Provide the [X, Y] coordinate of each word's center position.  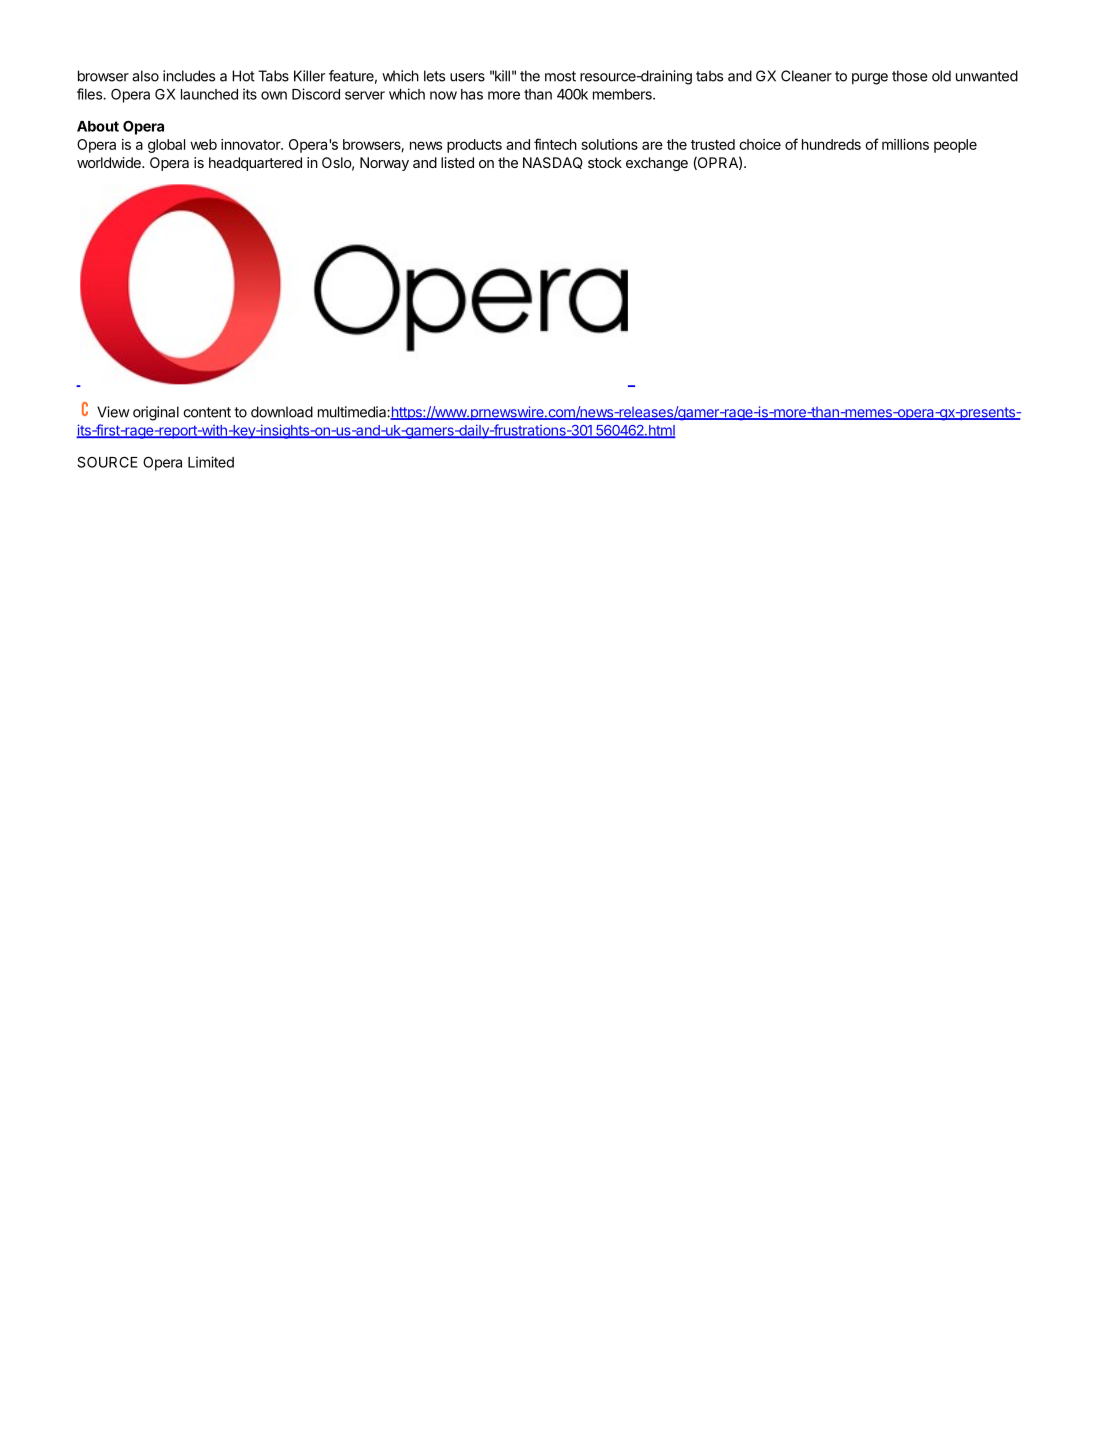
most [560, 76]
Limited [211, 462]
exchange [657, 164]
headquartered [255, 164]
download [282, 412]
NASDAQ [553, 163]
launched [209, 94]
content [207, 412]
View [113, 412]
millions [905, 144]
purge [870, 79]
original [156, 413]
